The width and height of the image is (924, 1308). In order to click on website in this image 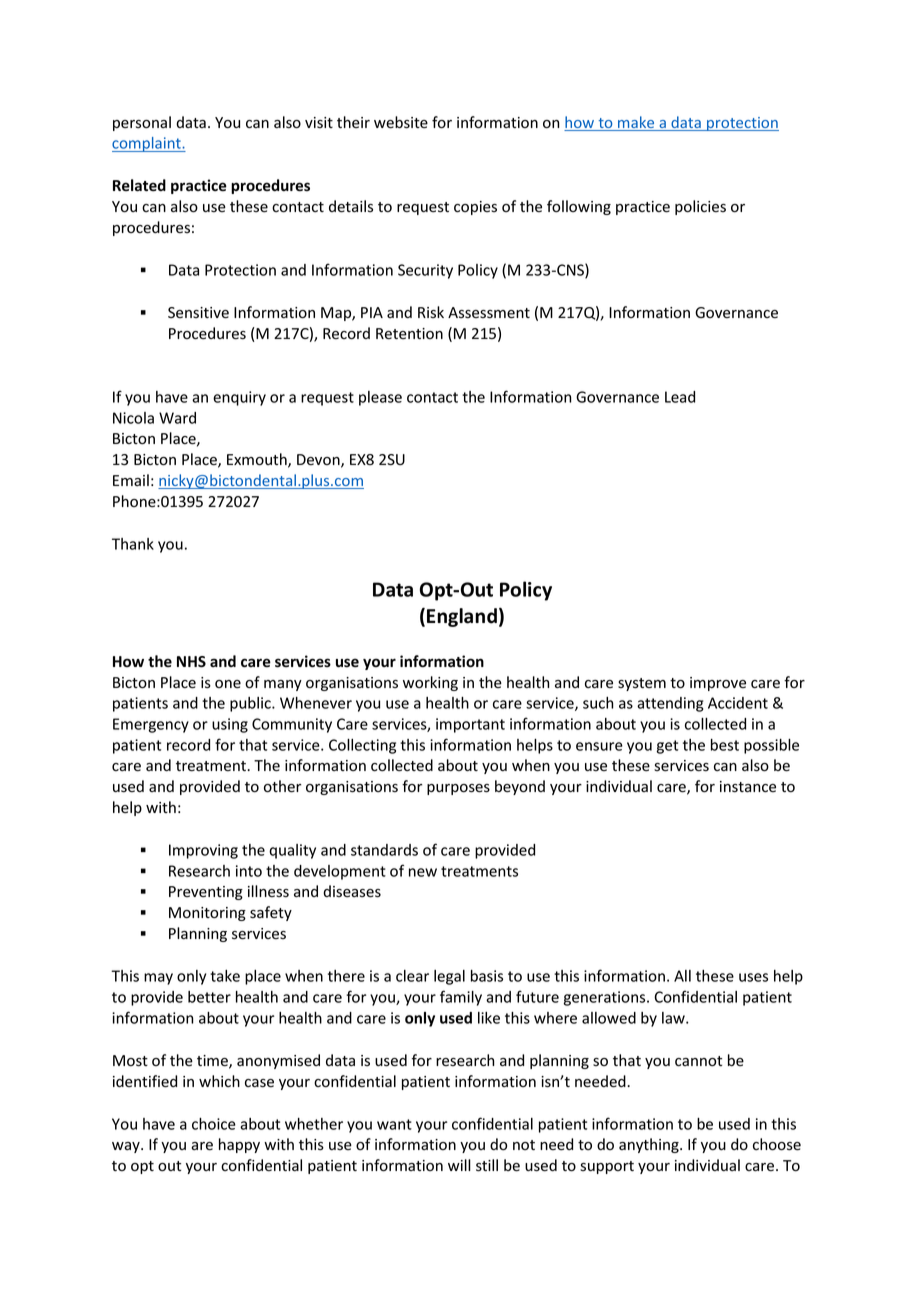, I will do `click(401, 122)`.
